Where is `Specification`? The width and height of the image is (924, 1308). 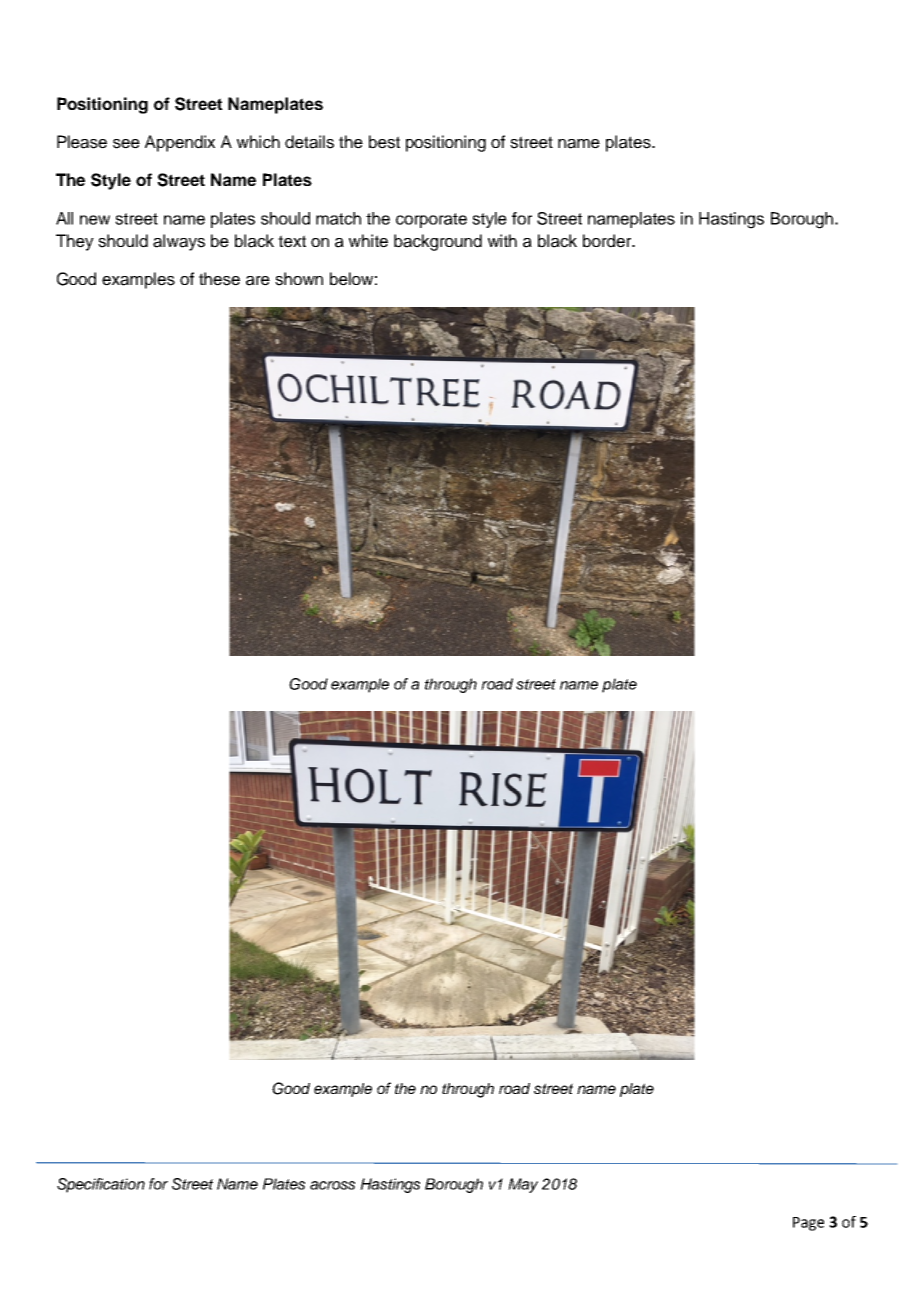 Specification is located at coordinates (101, 1185).
